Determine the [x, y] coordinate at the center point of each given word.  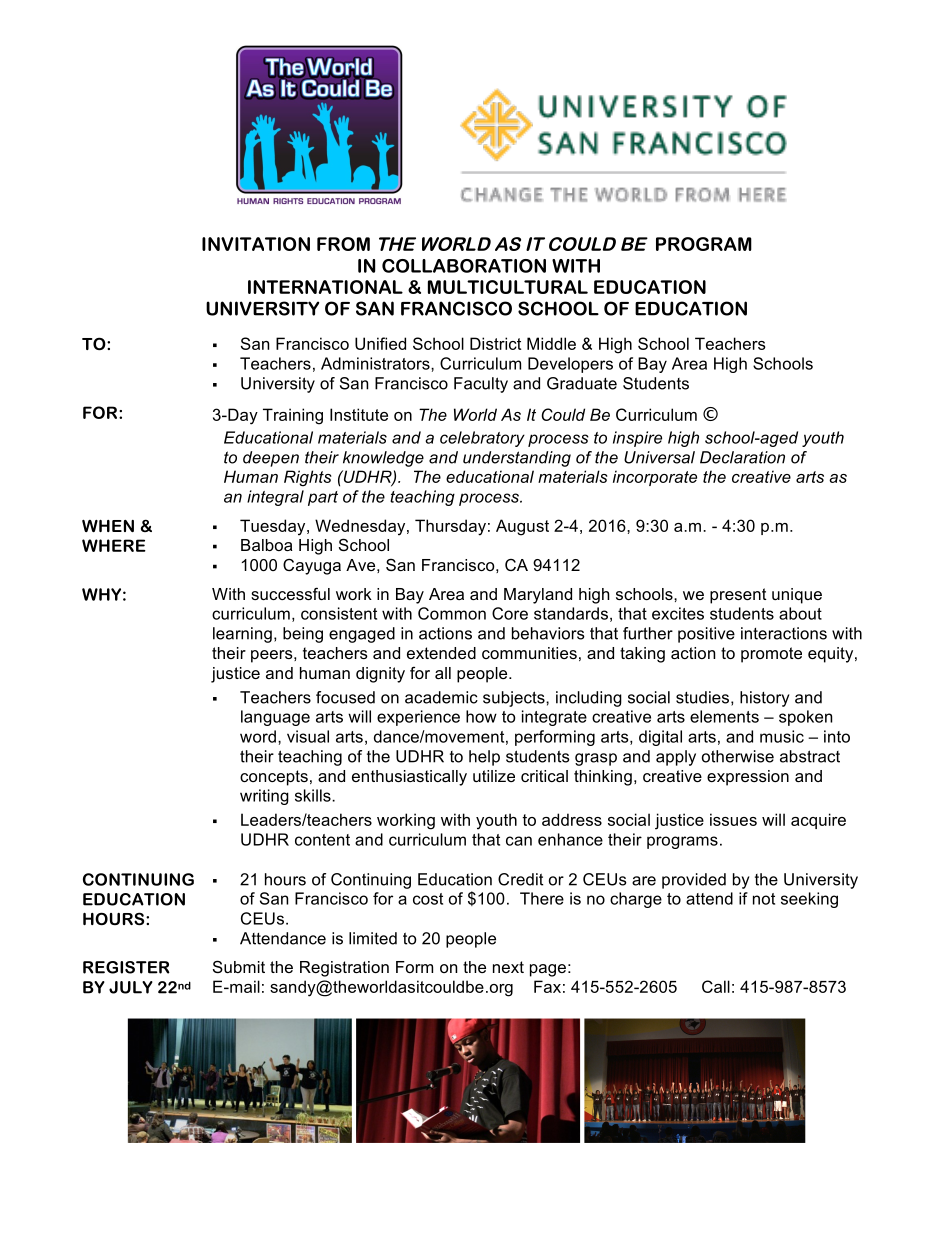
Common [452, 613]
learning [242, 635]
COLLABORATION [464, 266]
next [508, 967]
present [738, 596]
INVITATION [256, 244]
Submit [239, 966]
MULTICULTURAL [508, 287]
